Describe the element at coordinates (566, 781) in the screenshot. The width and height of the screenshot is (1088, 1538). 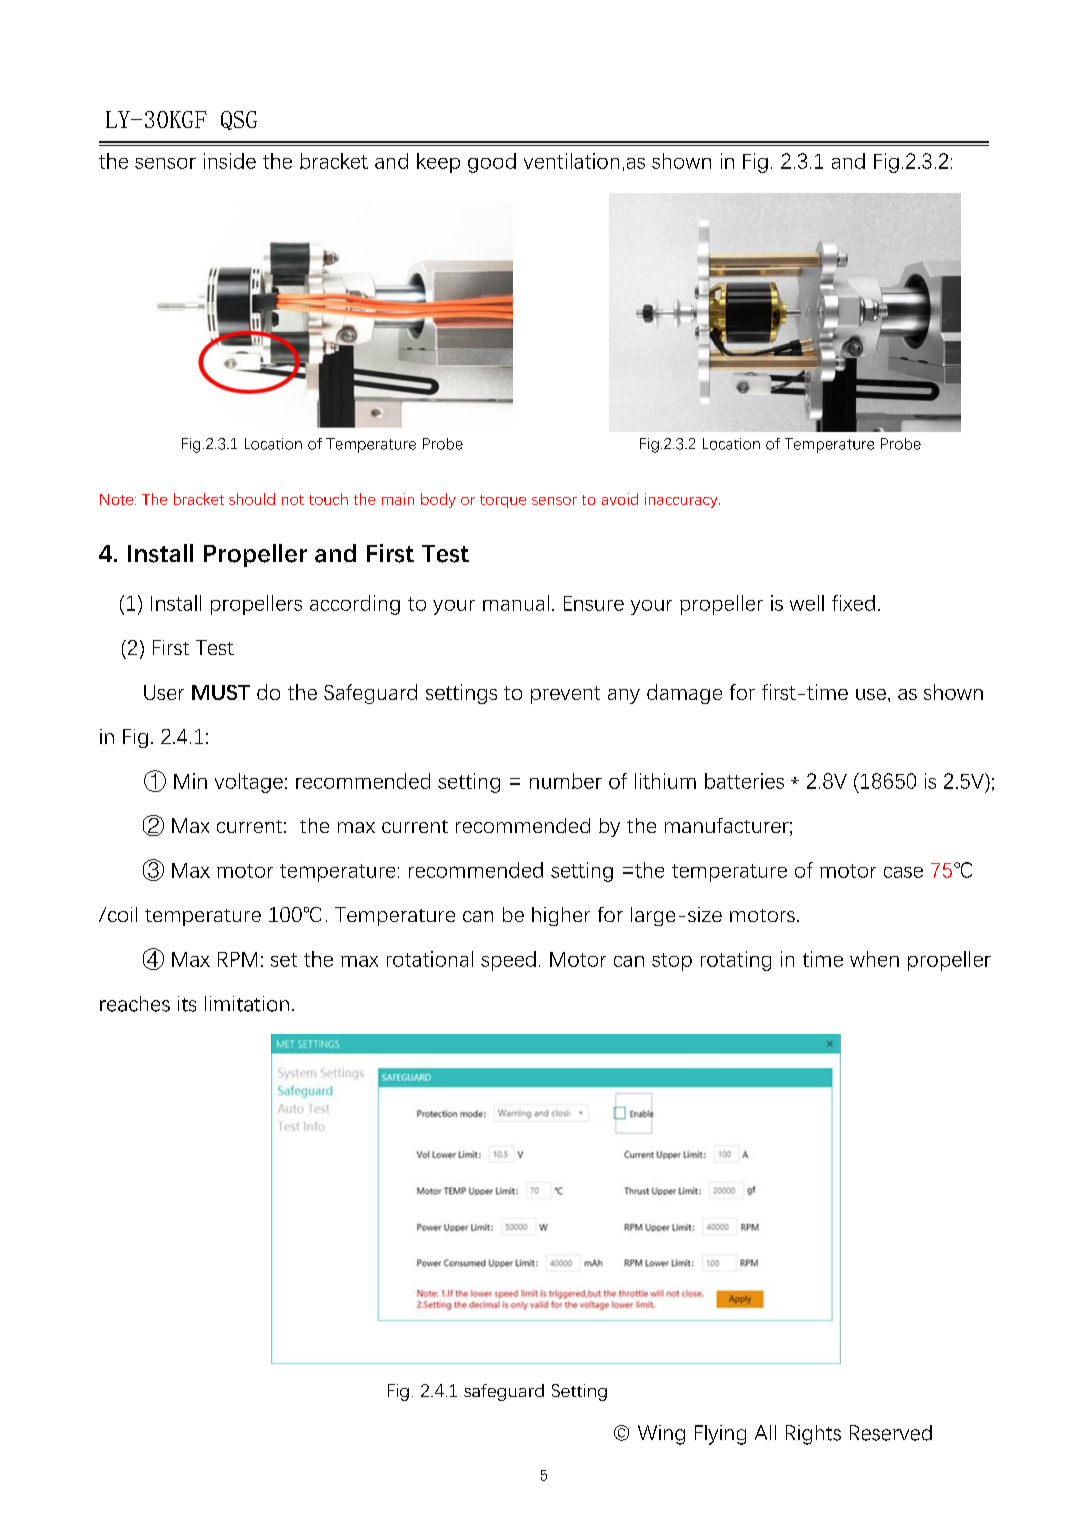
I see `number` at that location.
